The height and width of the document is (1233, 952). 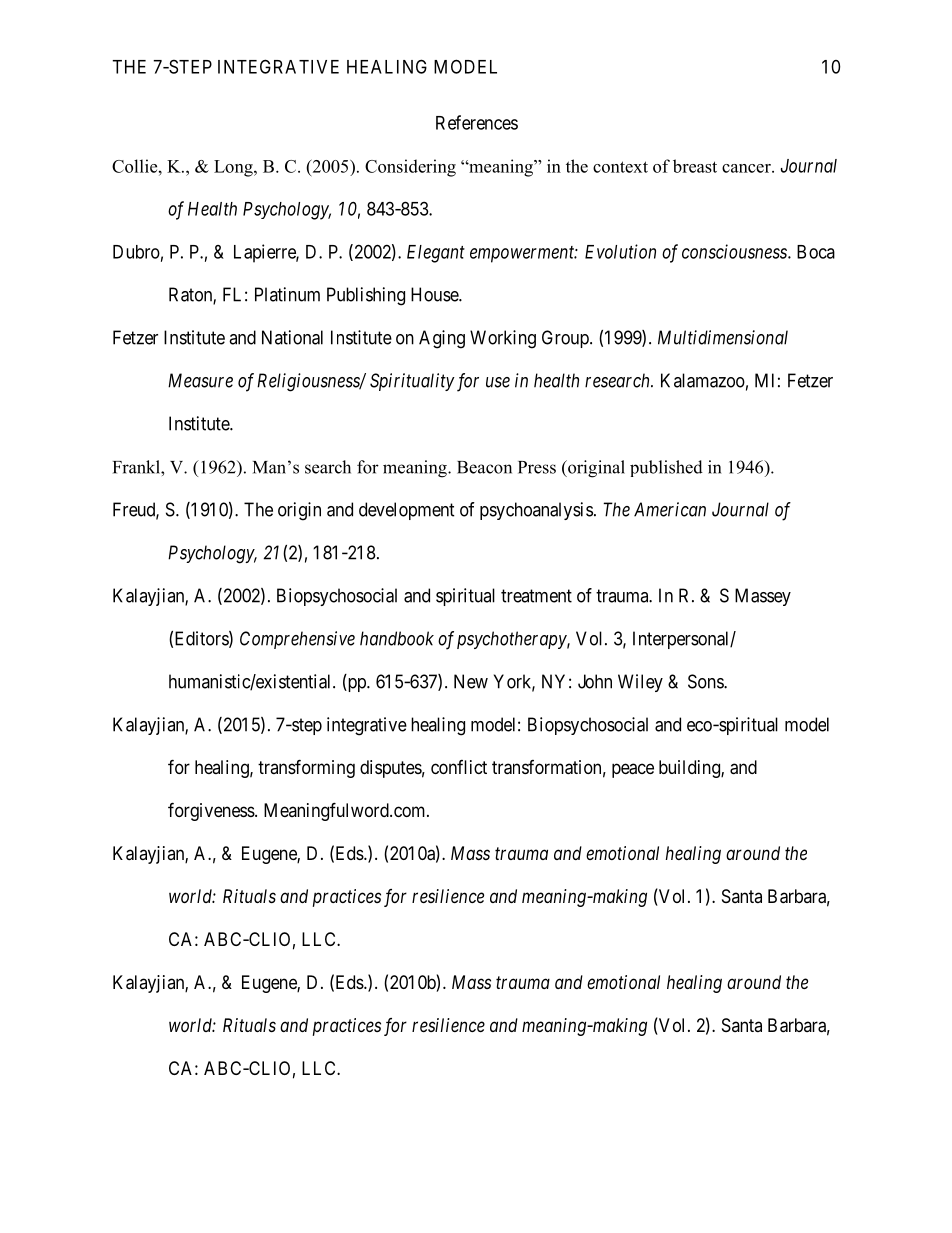 What do you see at coordinates (706, 681) in the document?
I see `Sons` at bounding box center [706, 681].
